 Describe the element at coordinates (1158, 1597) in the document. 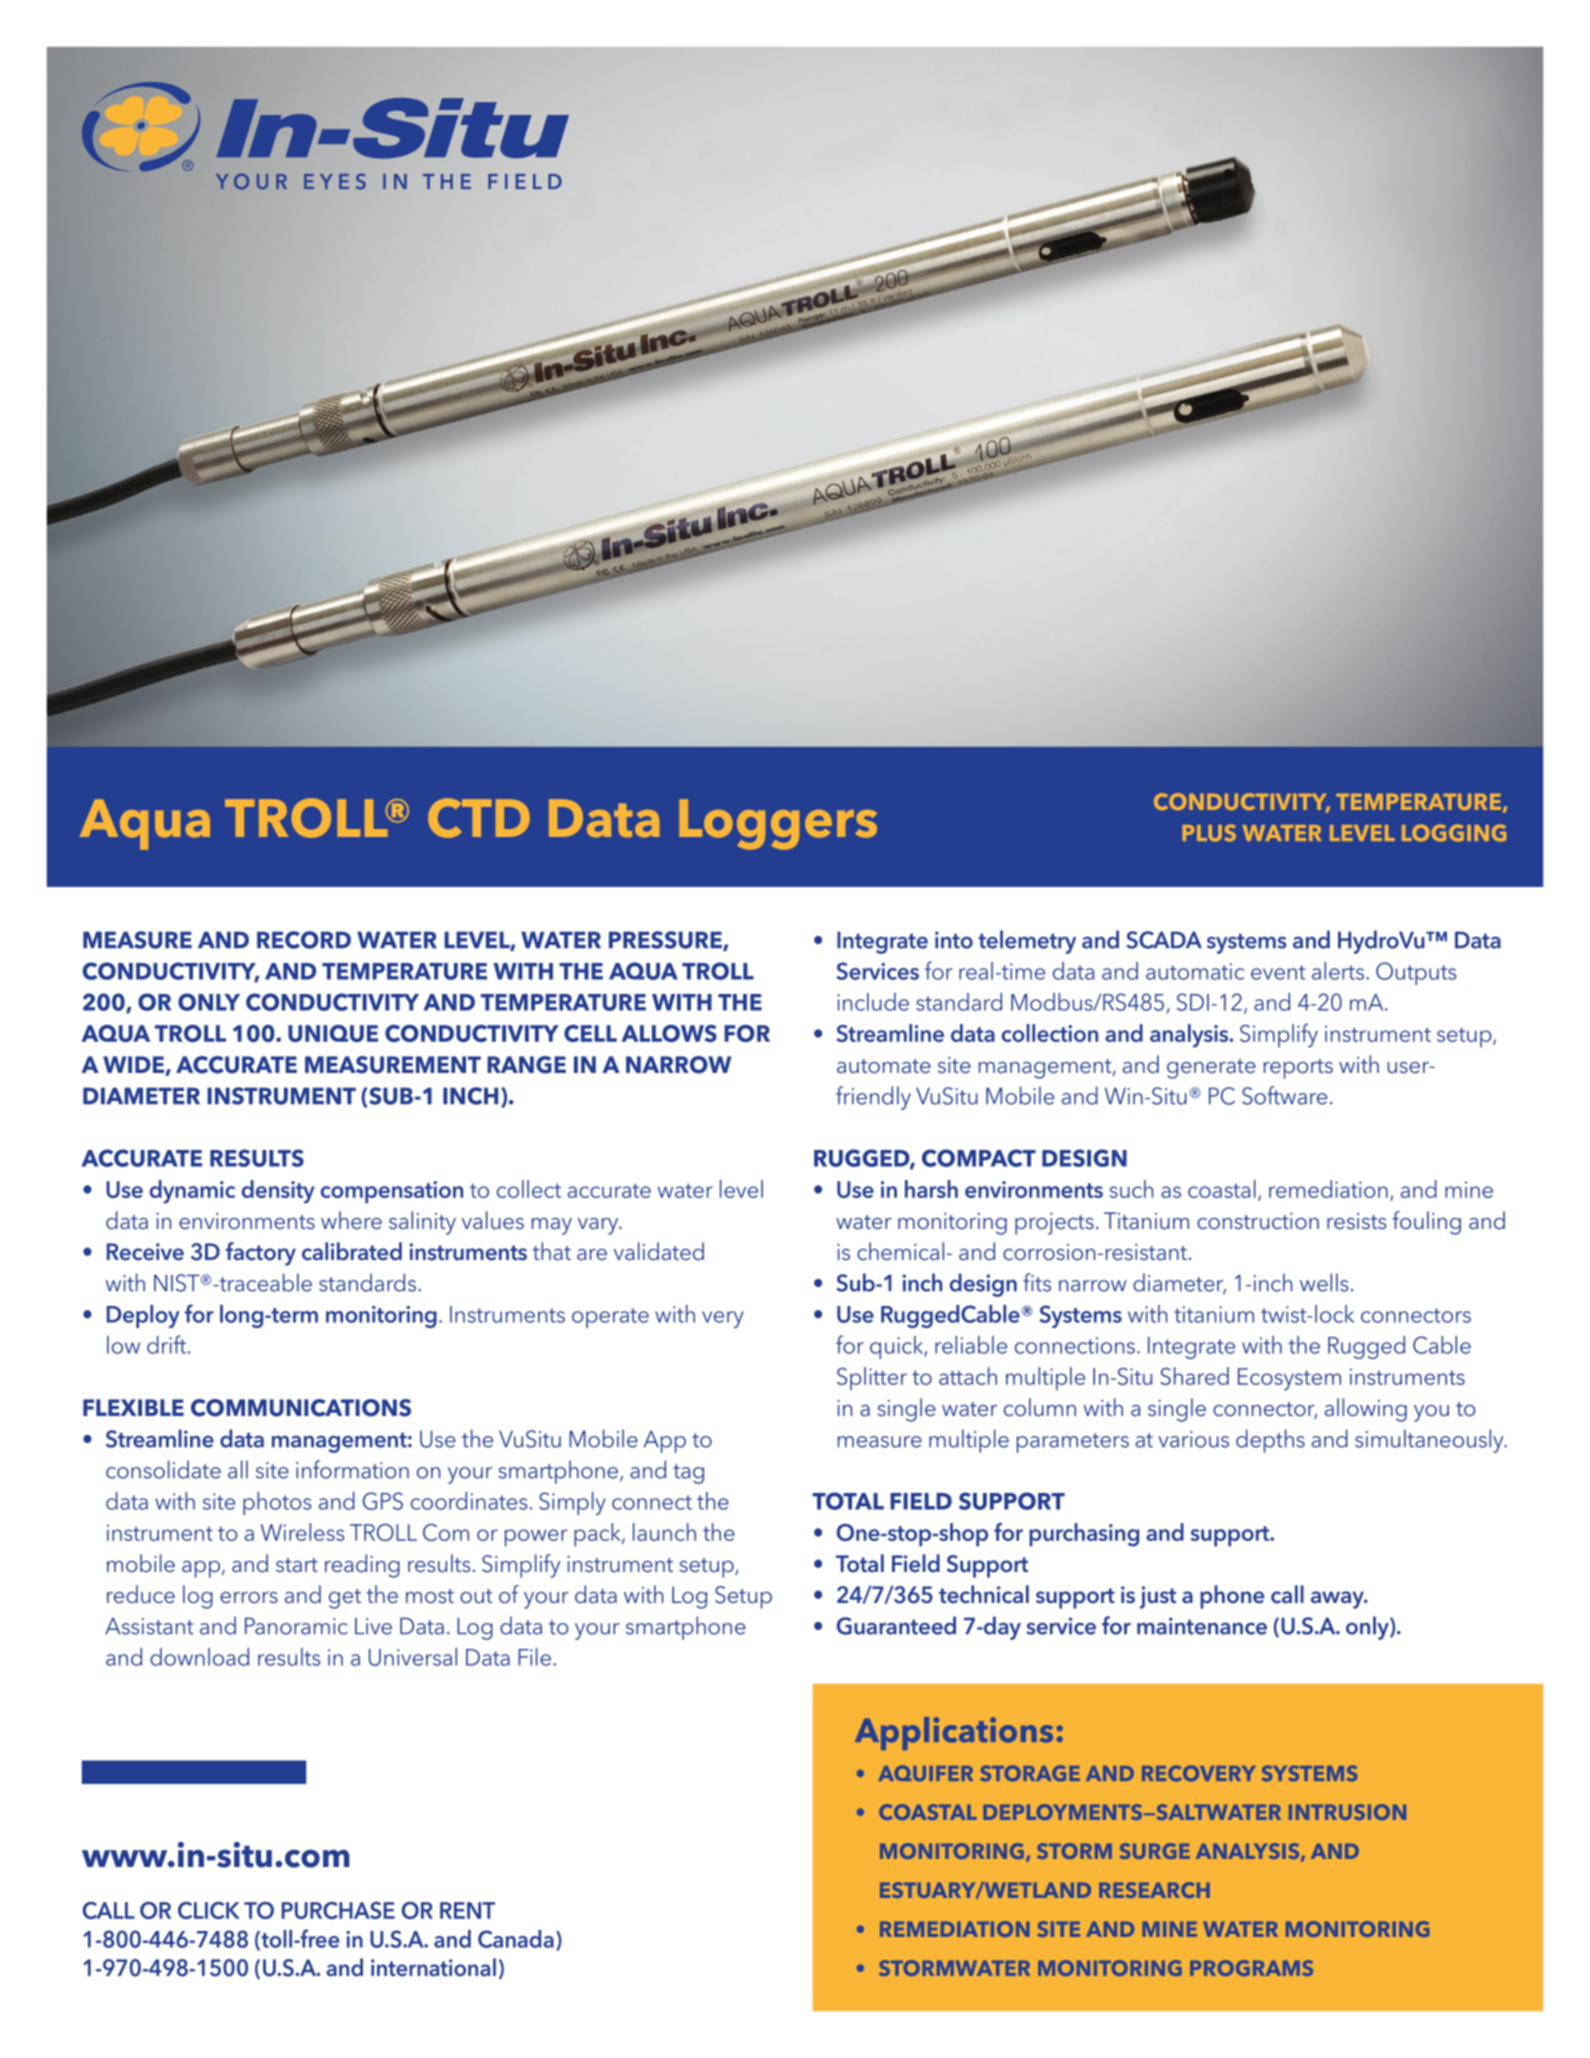

I see `just` at that location.
